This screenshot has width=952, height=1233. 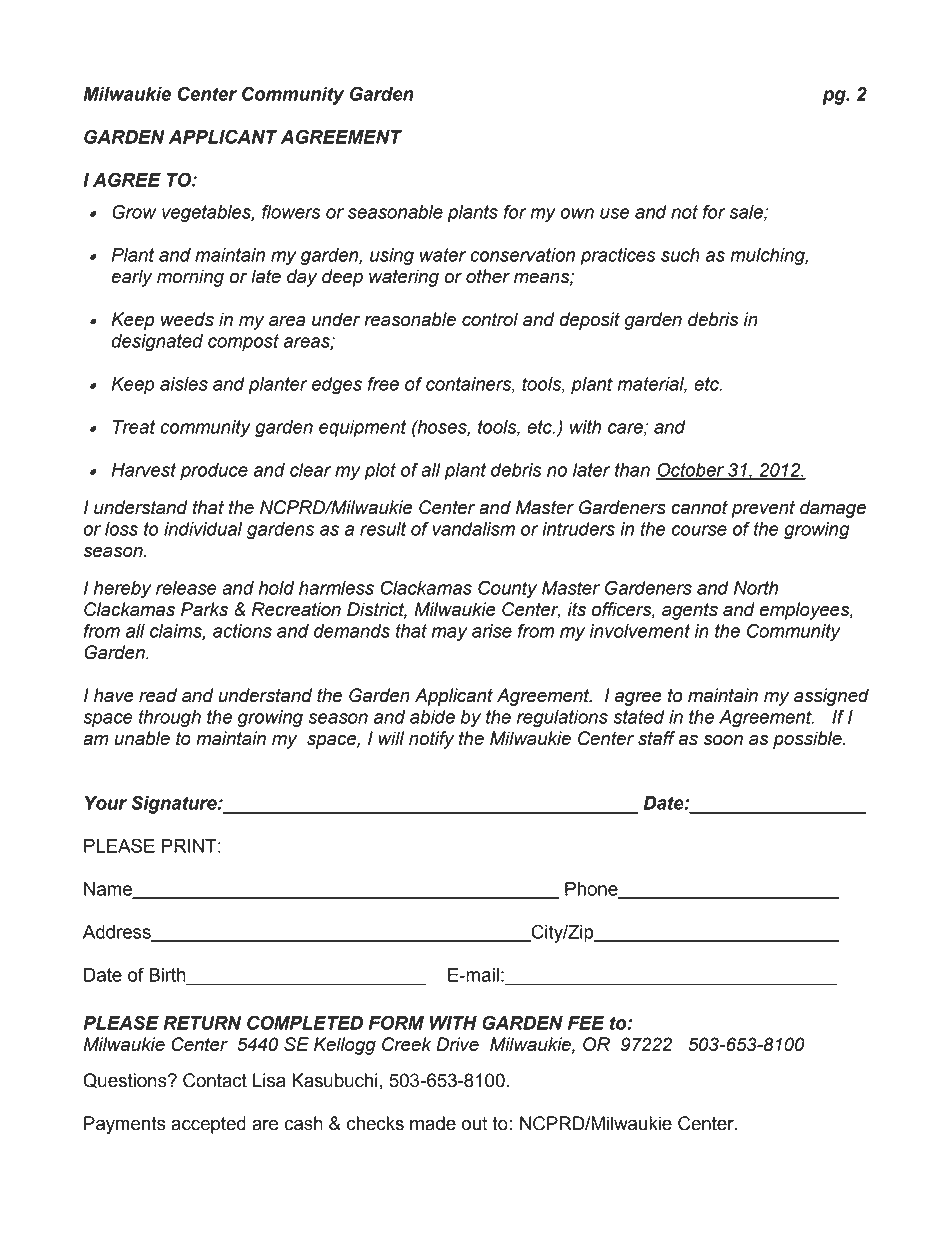 What do you see at coordinates (691, 470) in the screenshot?
I see `October` at bounding box center [691, 470].
